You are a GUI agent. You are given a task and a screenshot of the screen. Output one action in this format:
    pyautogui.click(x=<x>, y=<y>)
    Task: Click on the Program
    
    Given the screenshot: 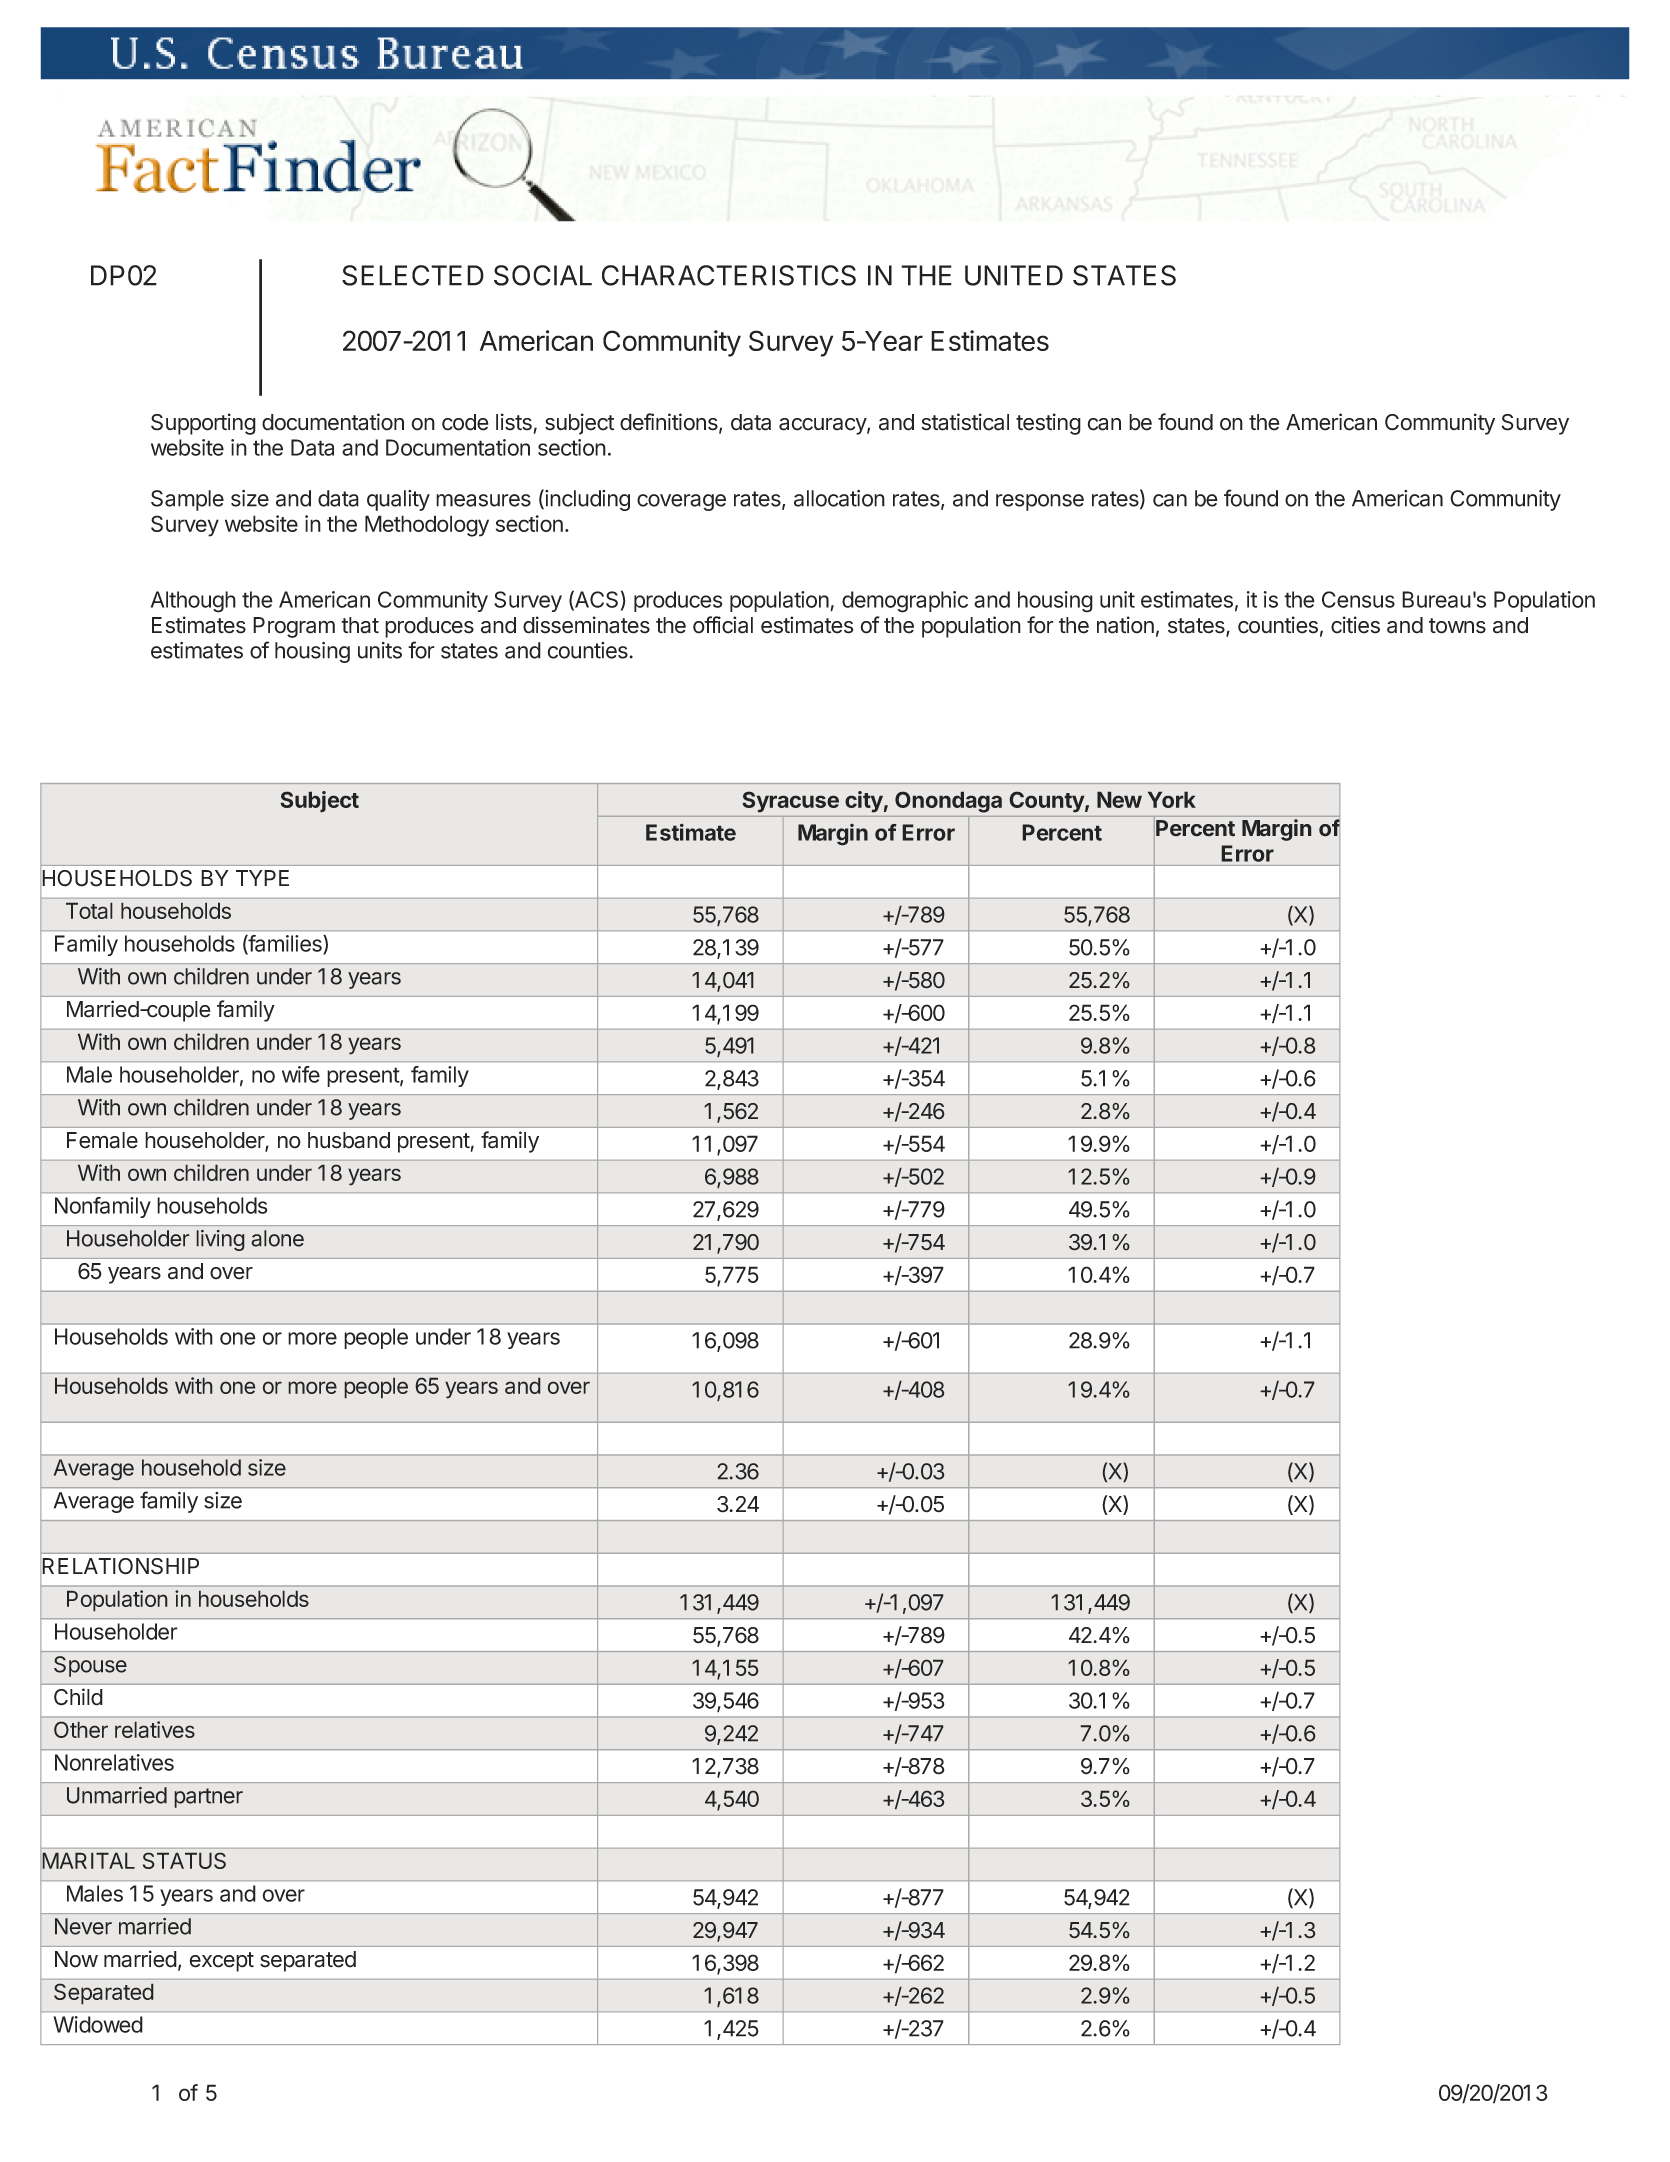 What is the action you would take?
    pyautogui.click(x=294, y=627)
